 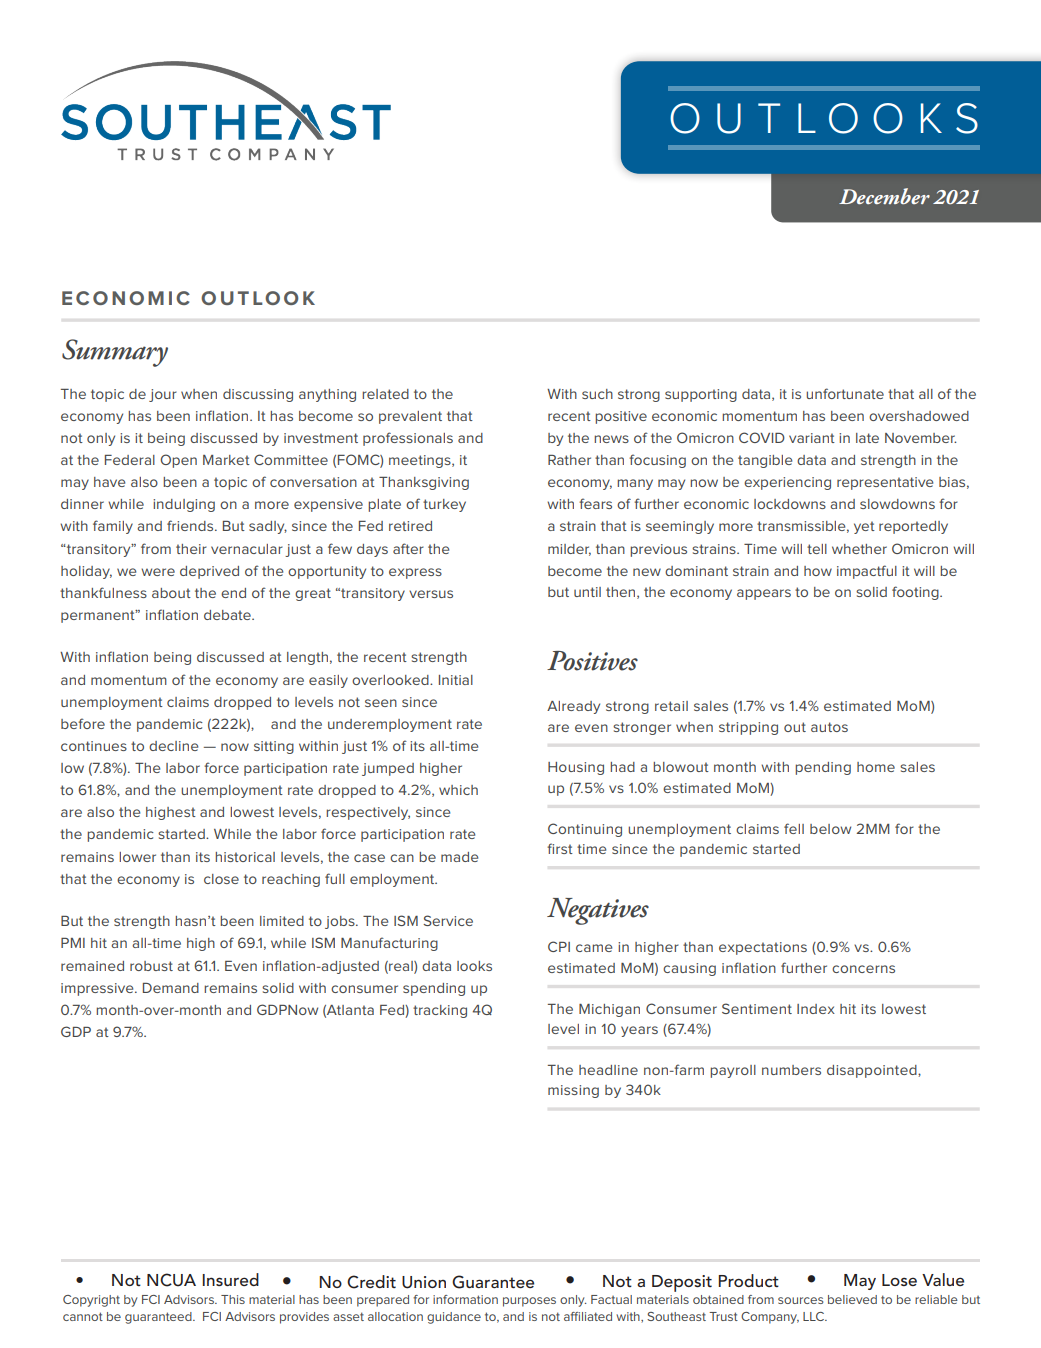 I want to click on milder, so click(x=569, y=550).
